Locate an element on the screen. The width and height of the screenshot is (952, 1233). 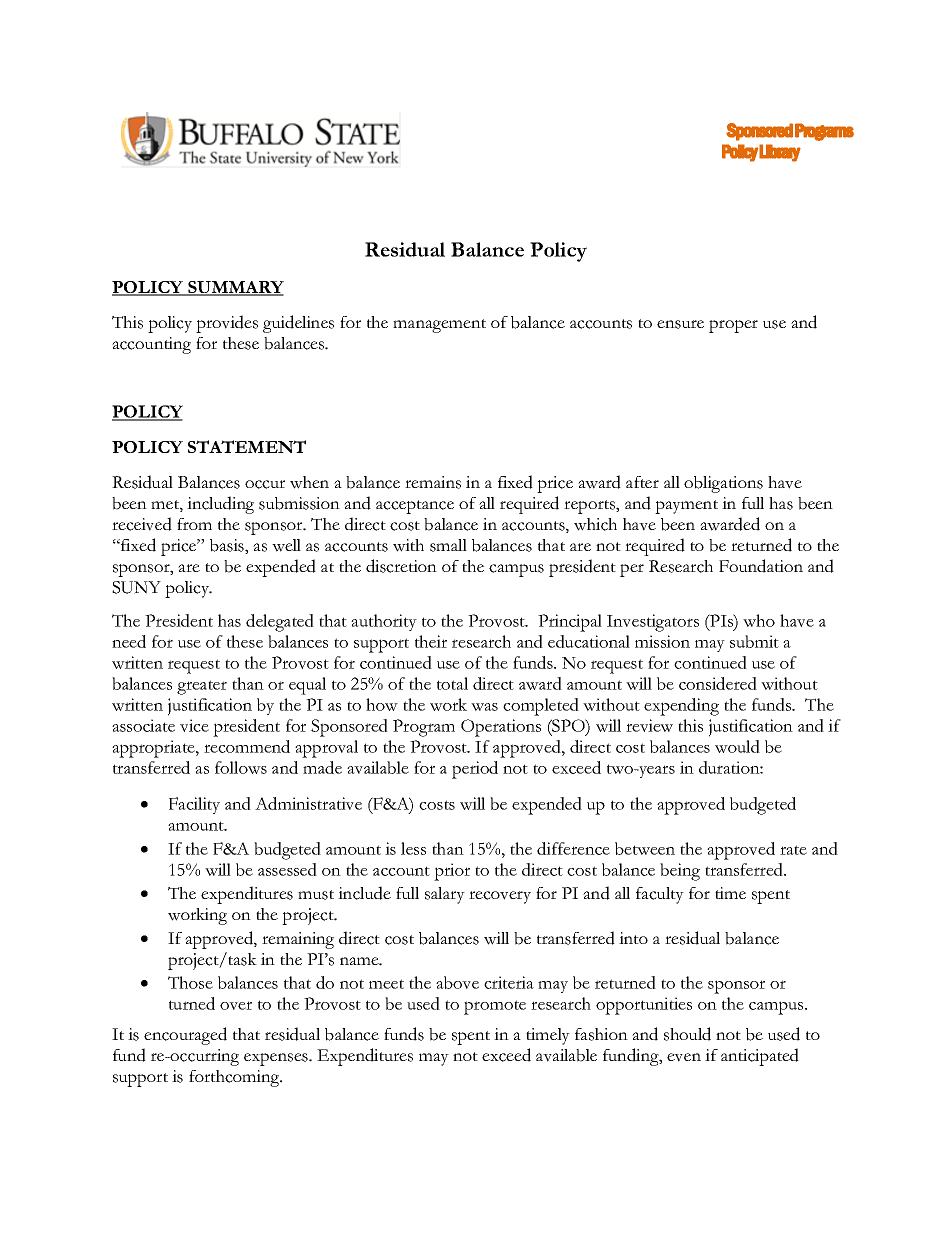
provides is located at coordinates (227, 324).
